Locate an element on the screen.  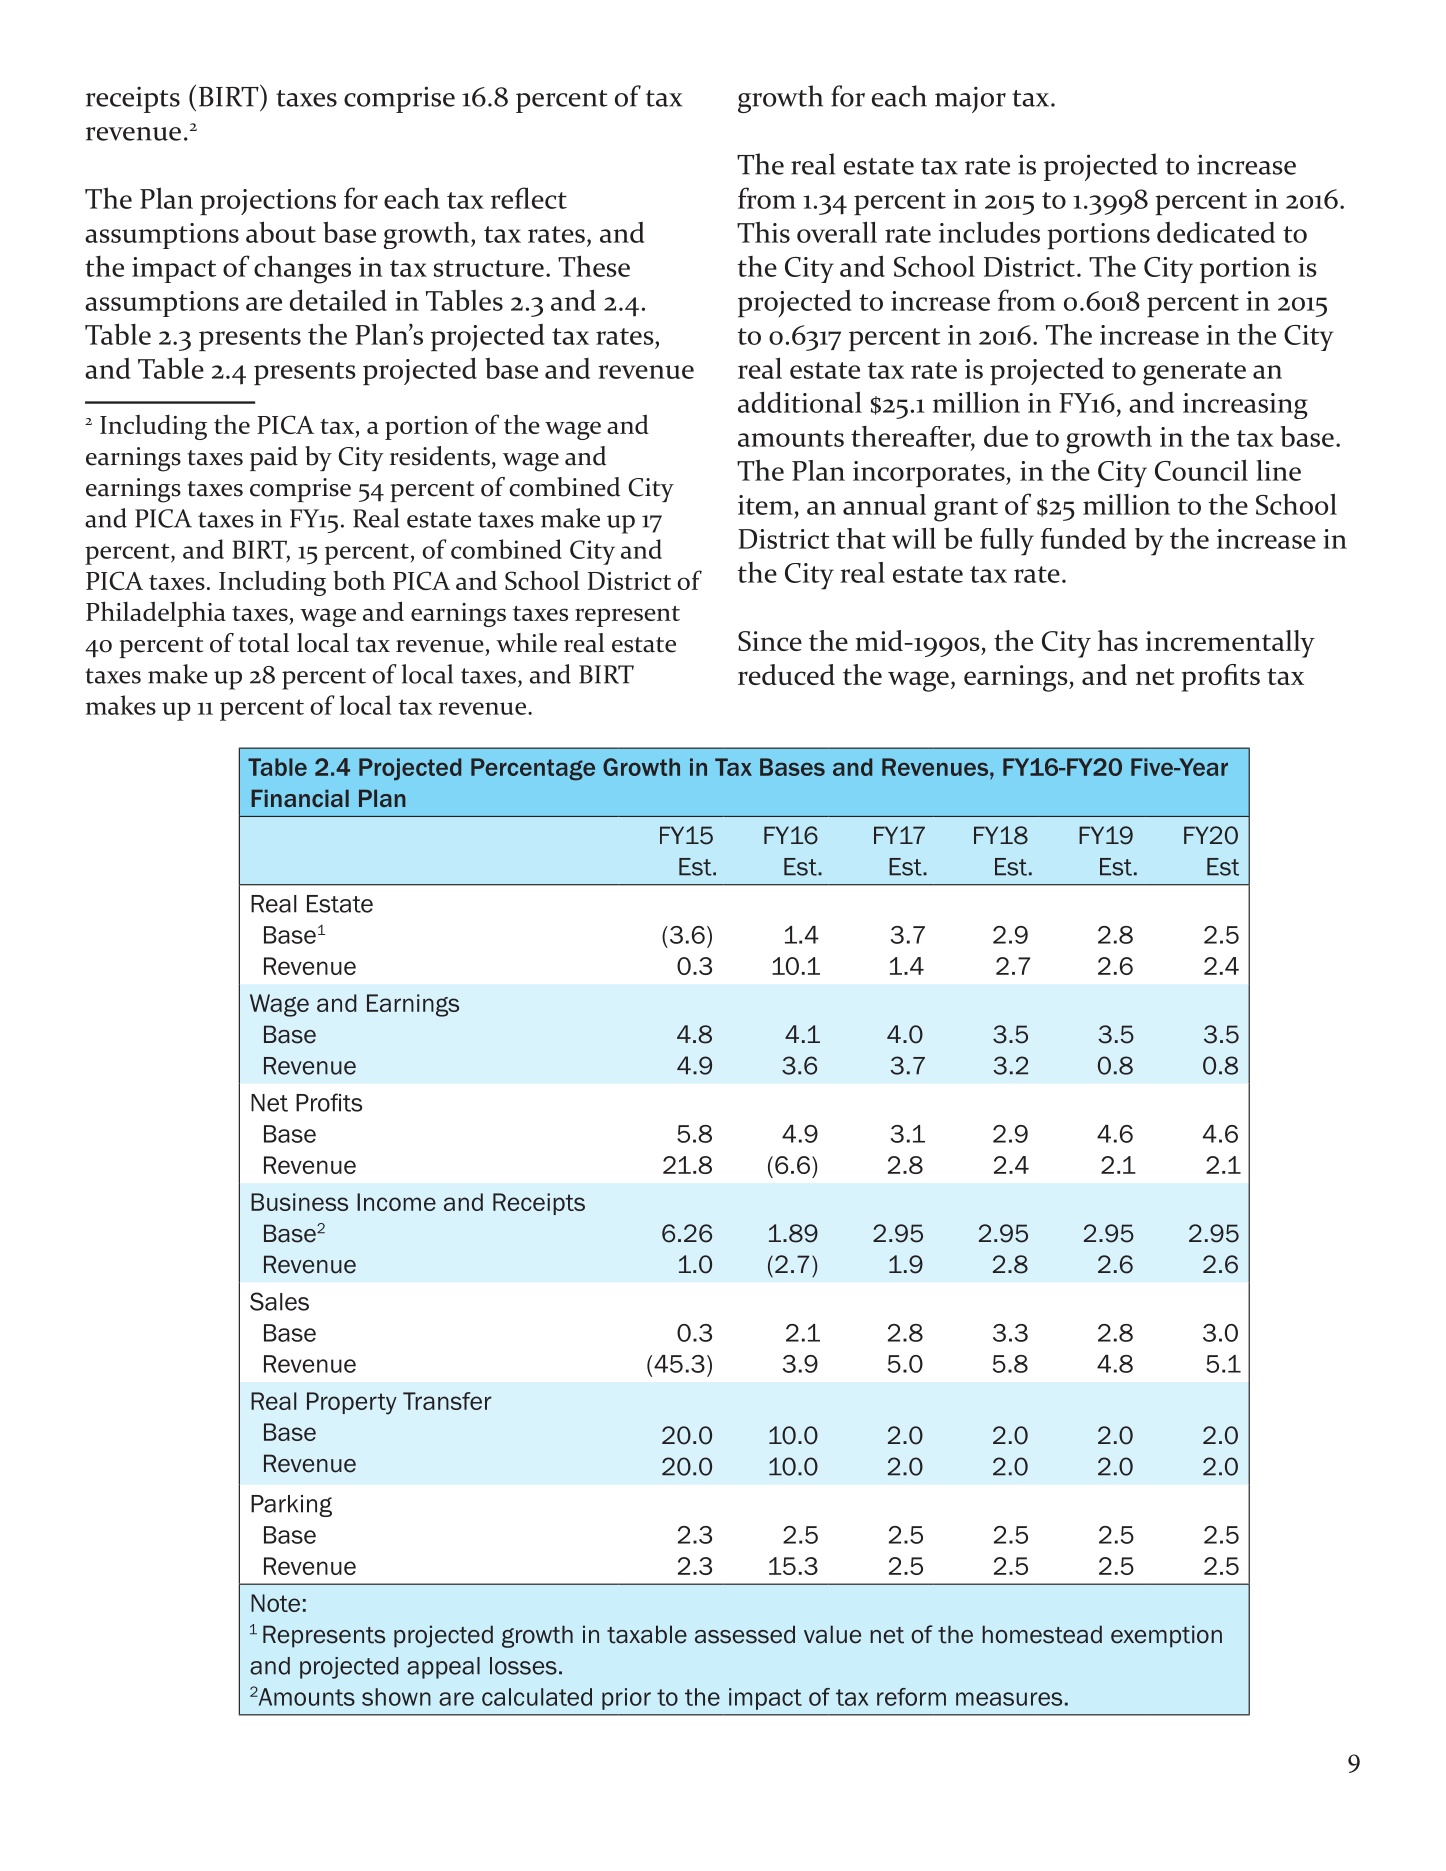
This is located at coordinates (763, 232).
